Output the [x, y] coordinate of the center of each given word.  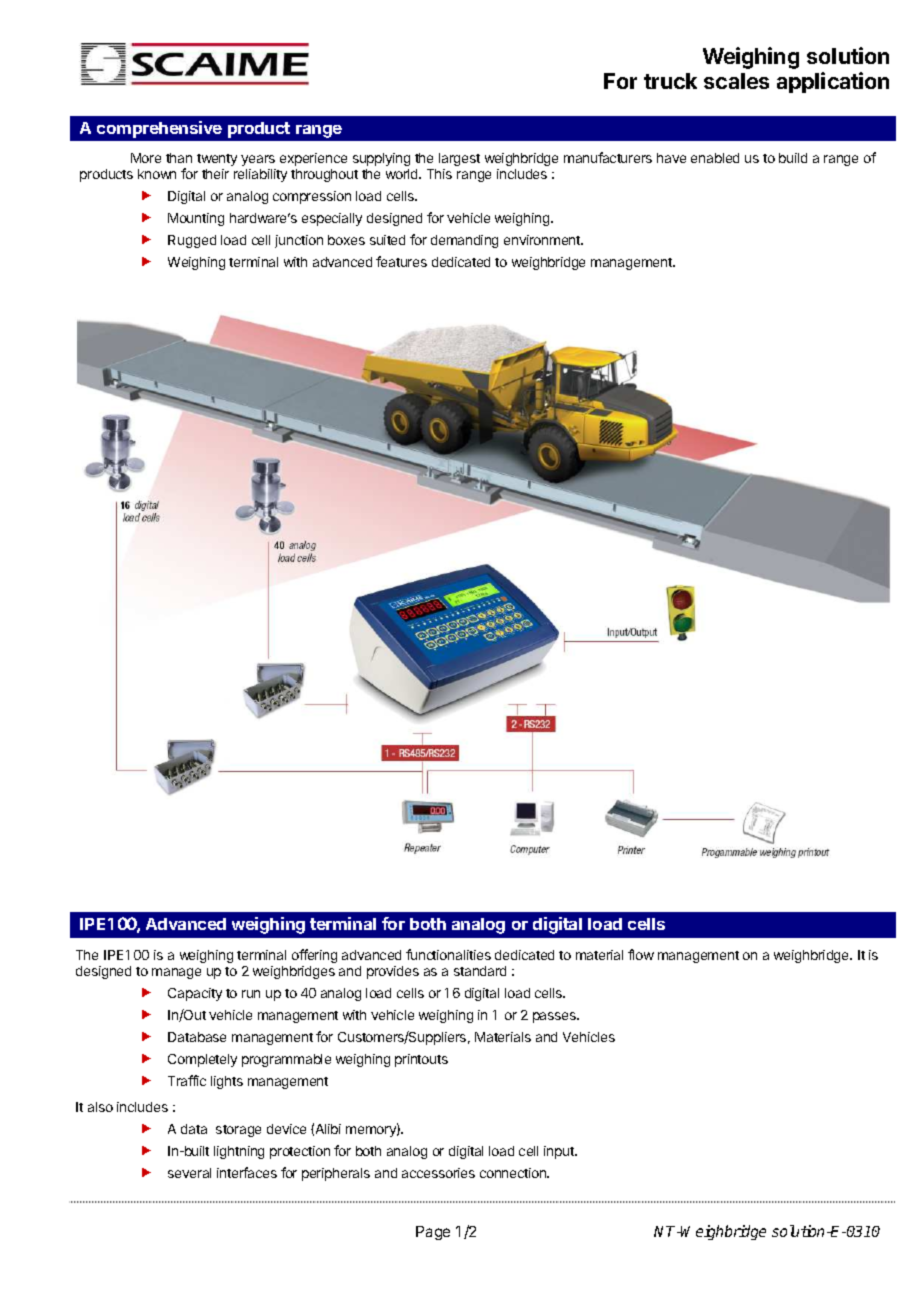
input [560, 1152]
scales [736, 81]
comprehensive [159, 129]
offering [314, 956]
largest [459, 159]
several [189, 1173]
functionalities [448, 954]
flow [641, 954]
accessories [438, 1173]
